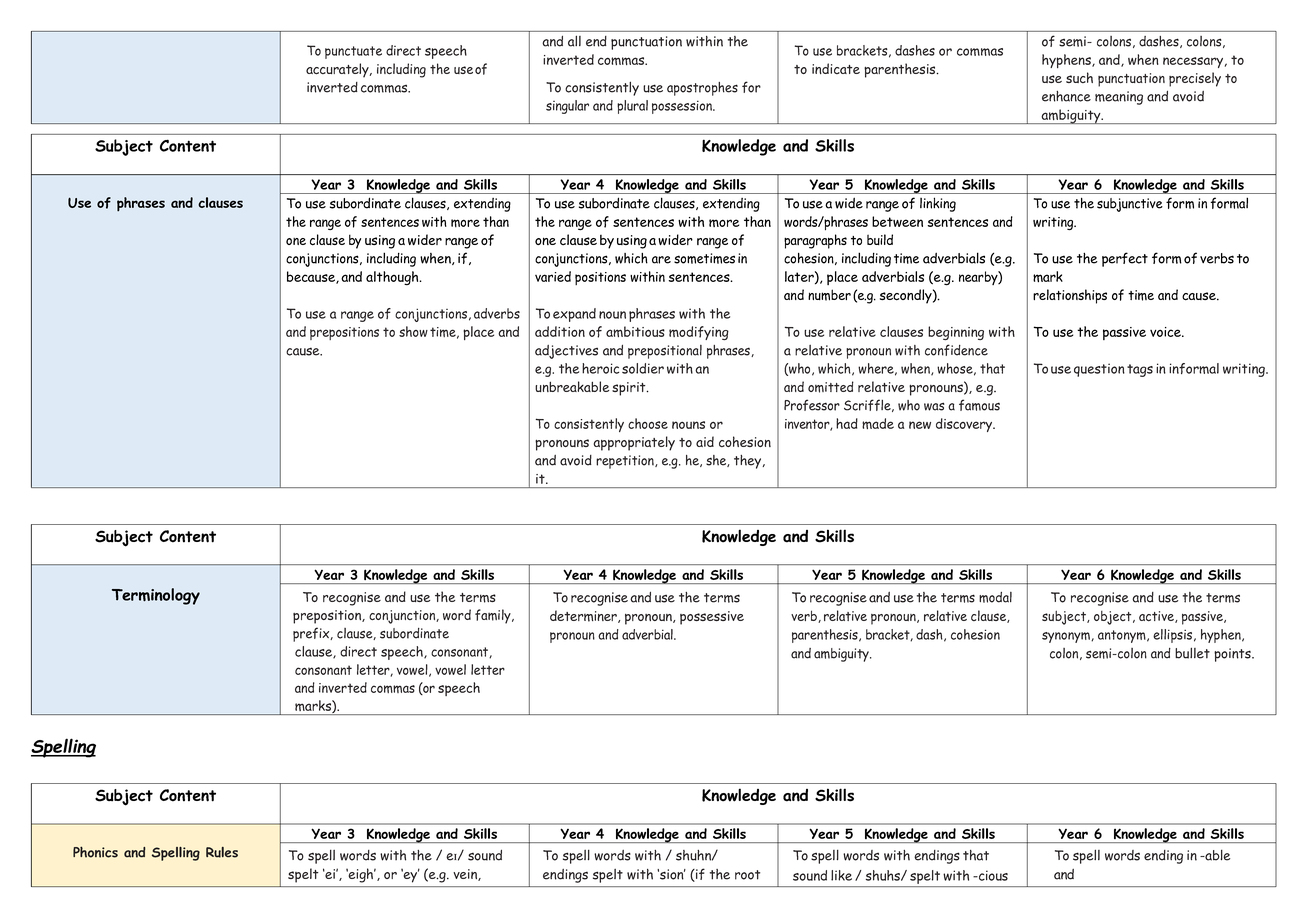 Image resolution: width=1308 pixels, height=924 pixels. Describe the element at coordinates (712, 618) in the screenshot. I see `possessive` at that location.
